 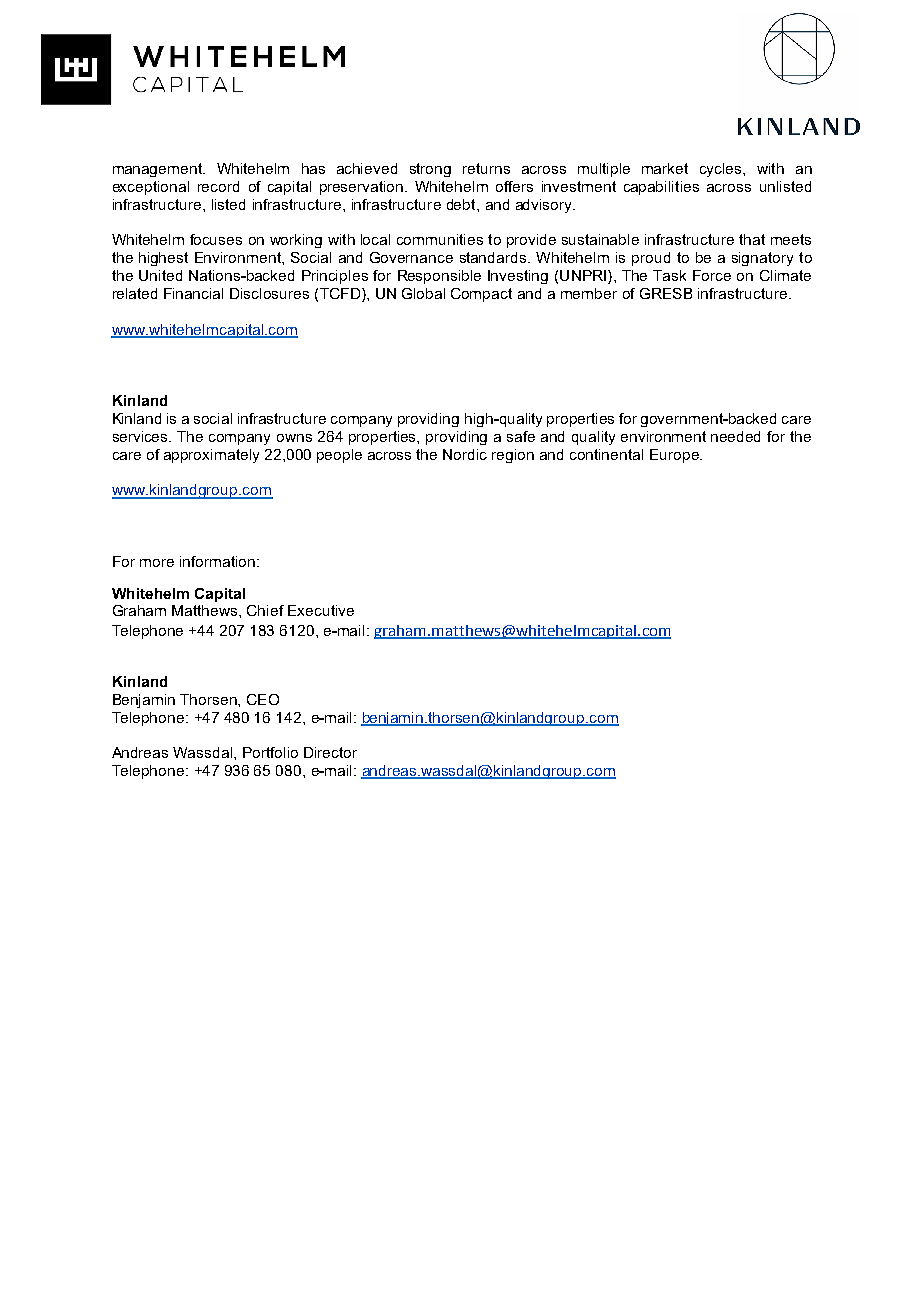 What do you see at coordinates (270, 752) in the screenshot?
I see `Portfolio` at bounding box center [270, 752].
